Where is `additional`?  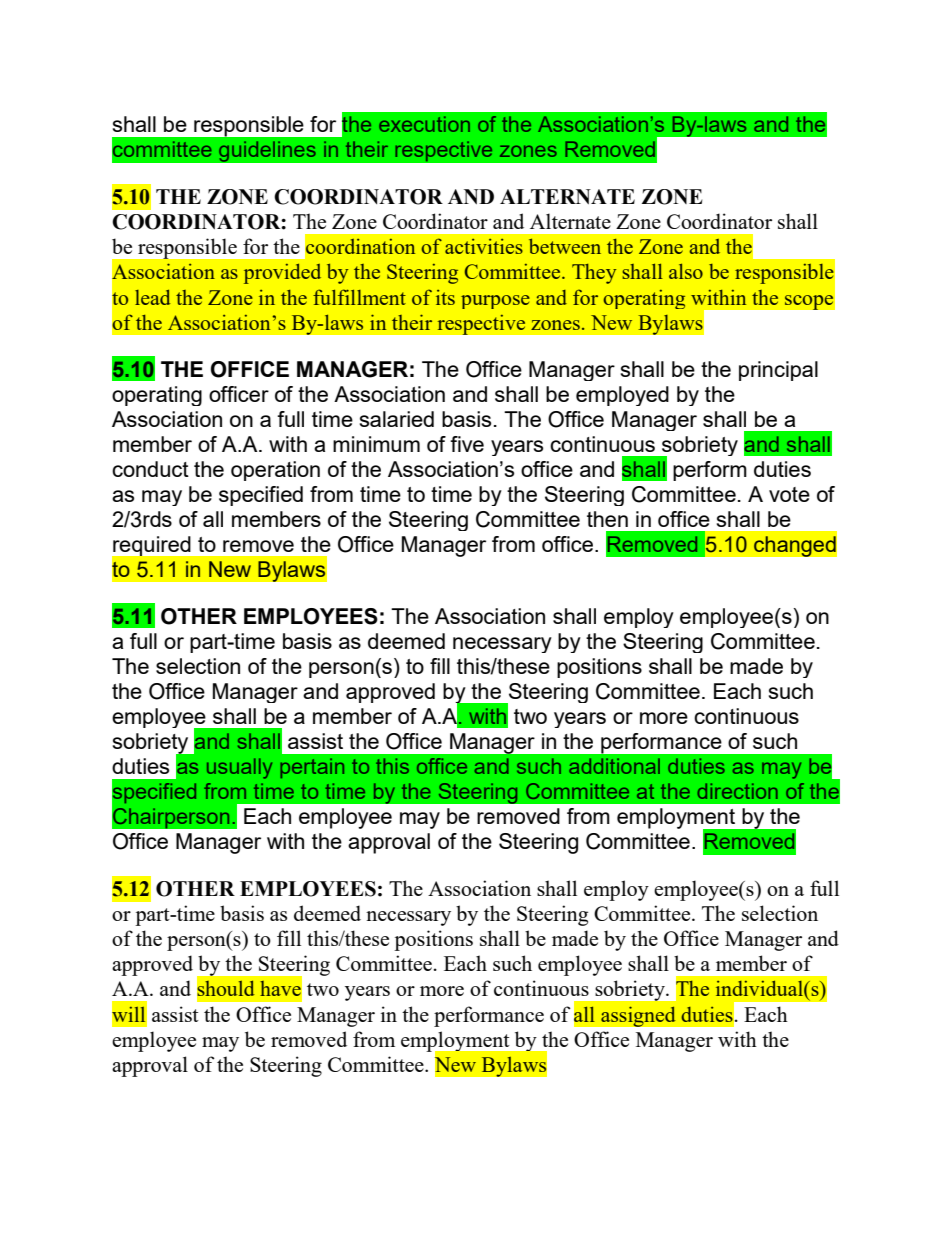 additional is located at coordinates (614, 766).
